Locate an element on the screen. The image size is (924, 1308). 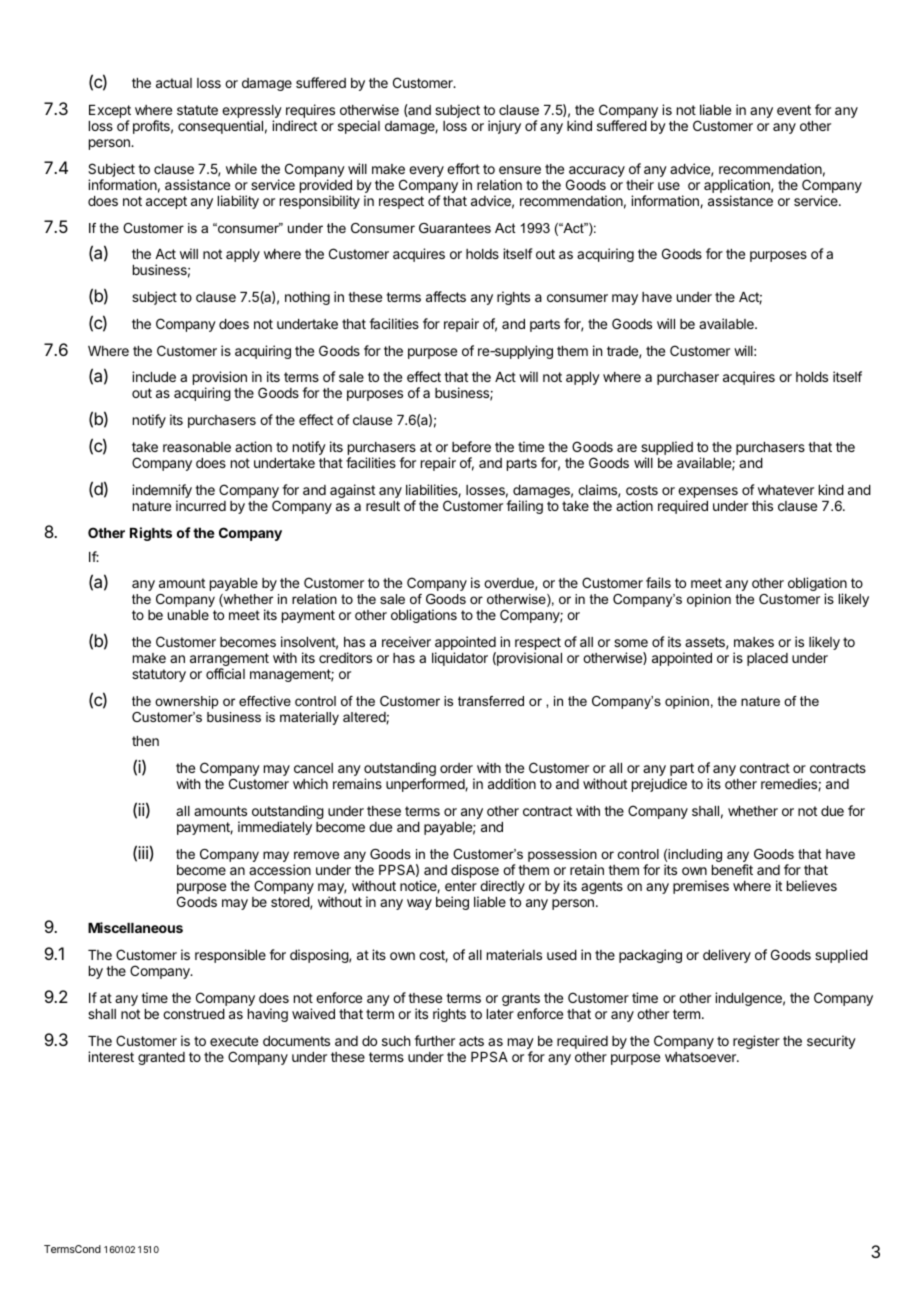
injury is located at coordinates (504, 127).
